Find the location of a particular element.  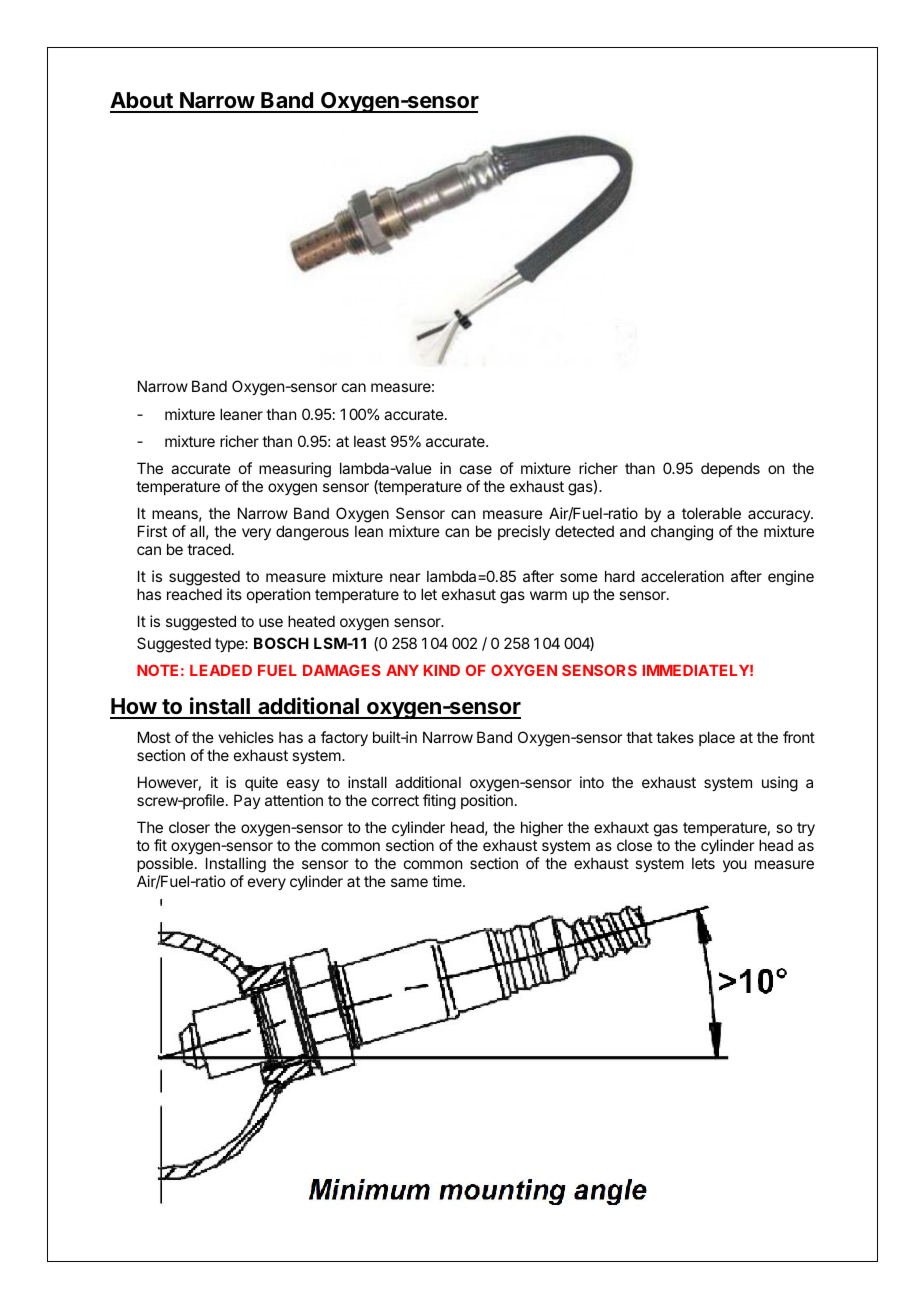

LEADED is located at coordinates (221, 670).
